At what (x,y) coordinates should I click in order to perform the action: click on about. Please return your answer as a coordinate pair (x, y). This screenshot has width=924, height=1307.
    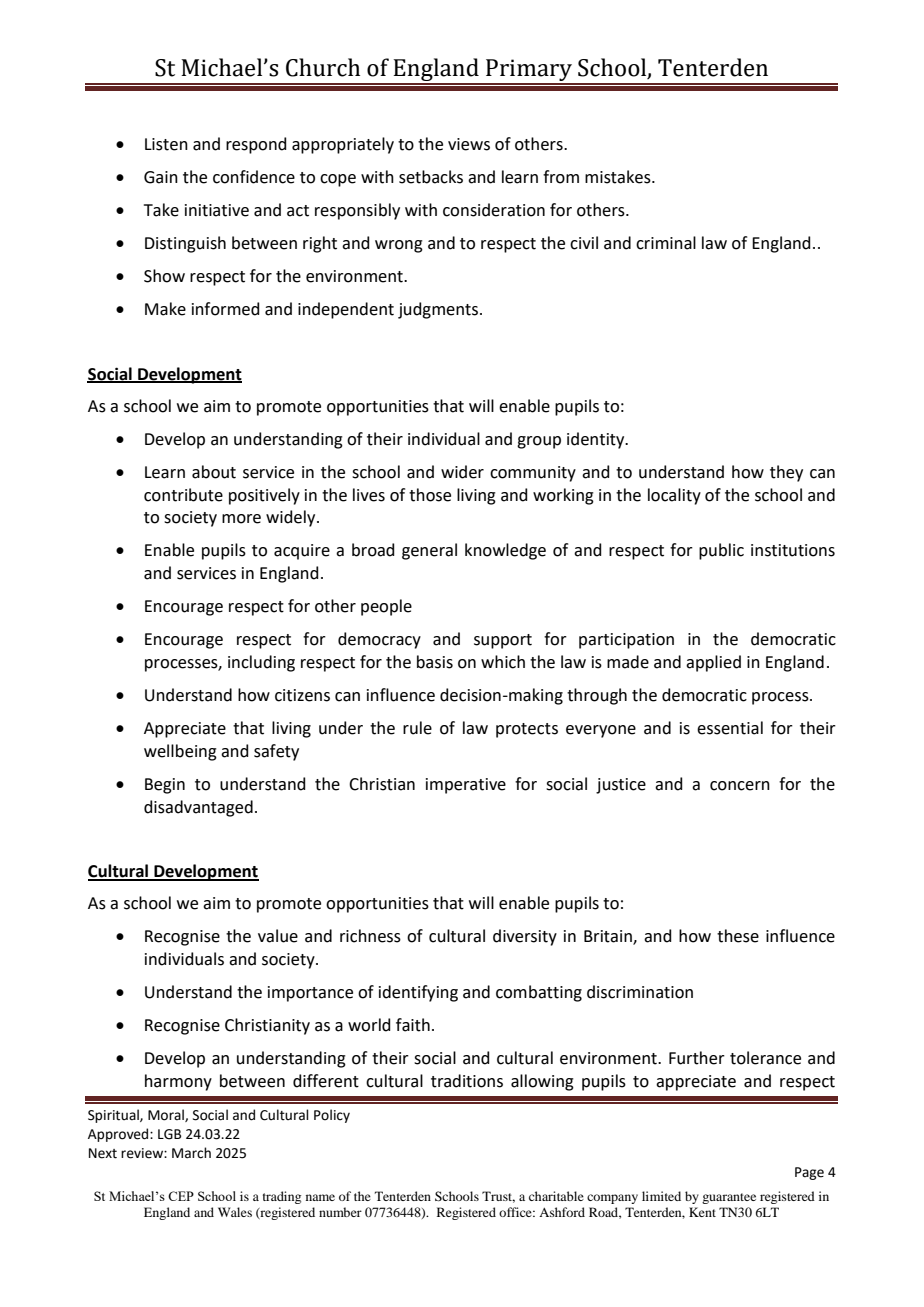
    Looking at the image, I should click on (214, 472).
